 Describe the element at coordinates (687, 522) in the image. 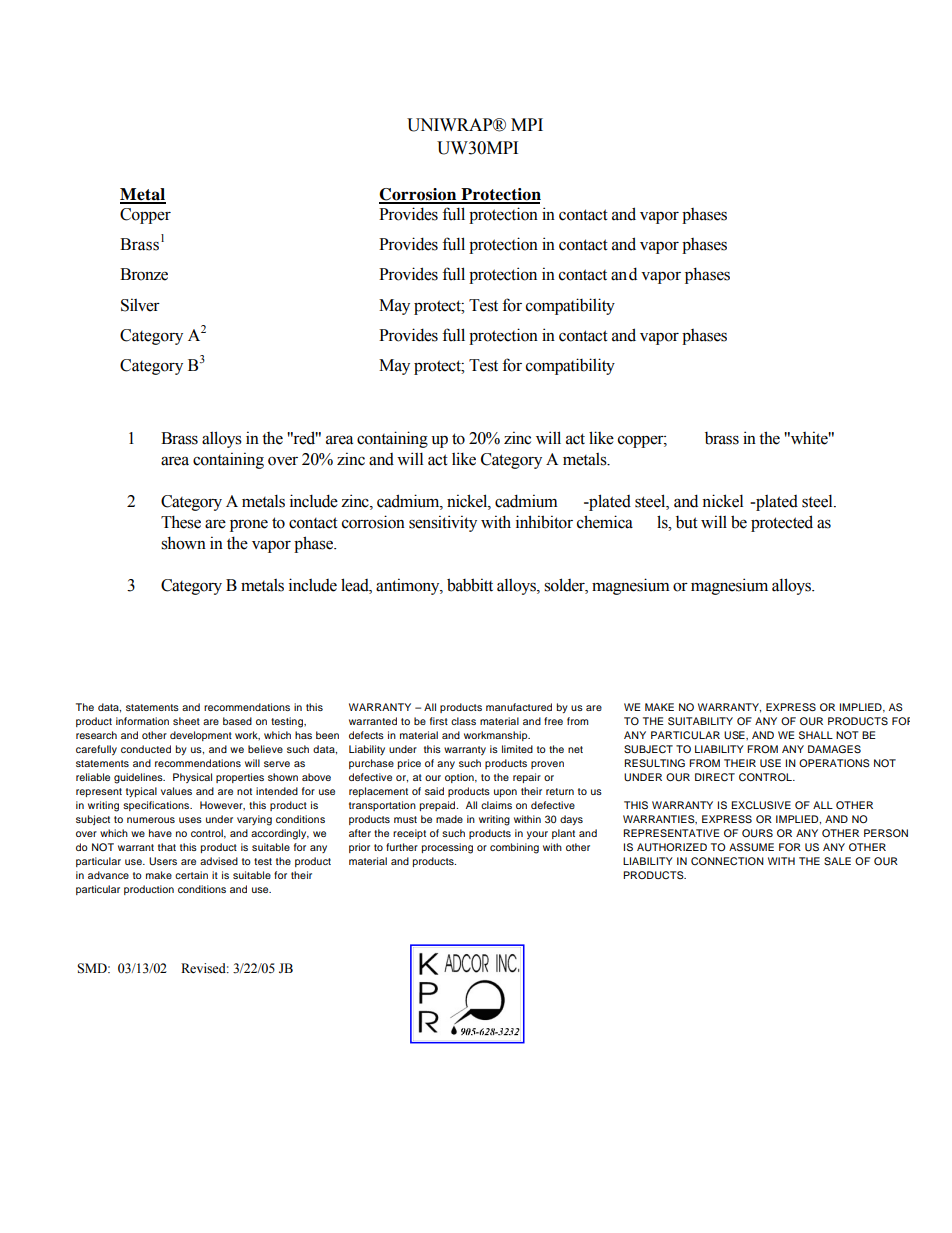

I see `but` at that location.
